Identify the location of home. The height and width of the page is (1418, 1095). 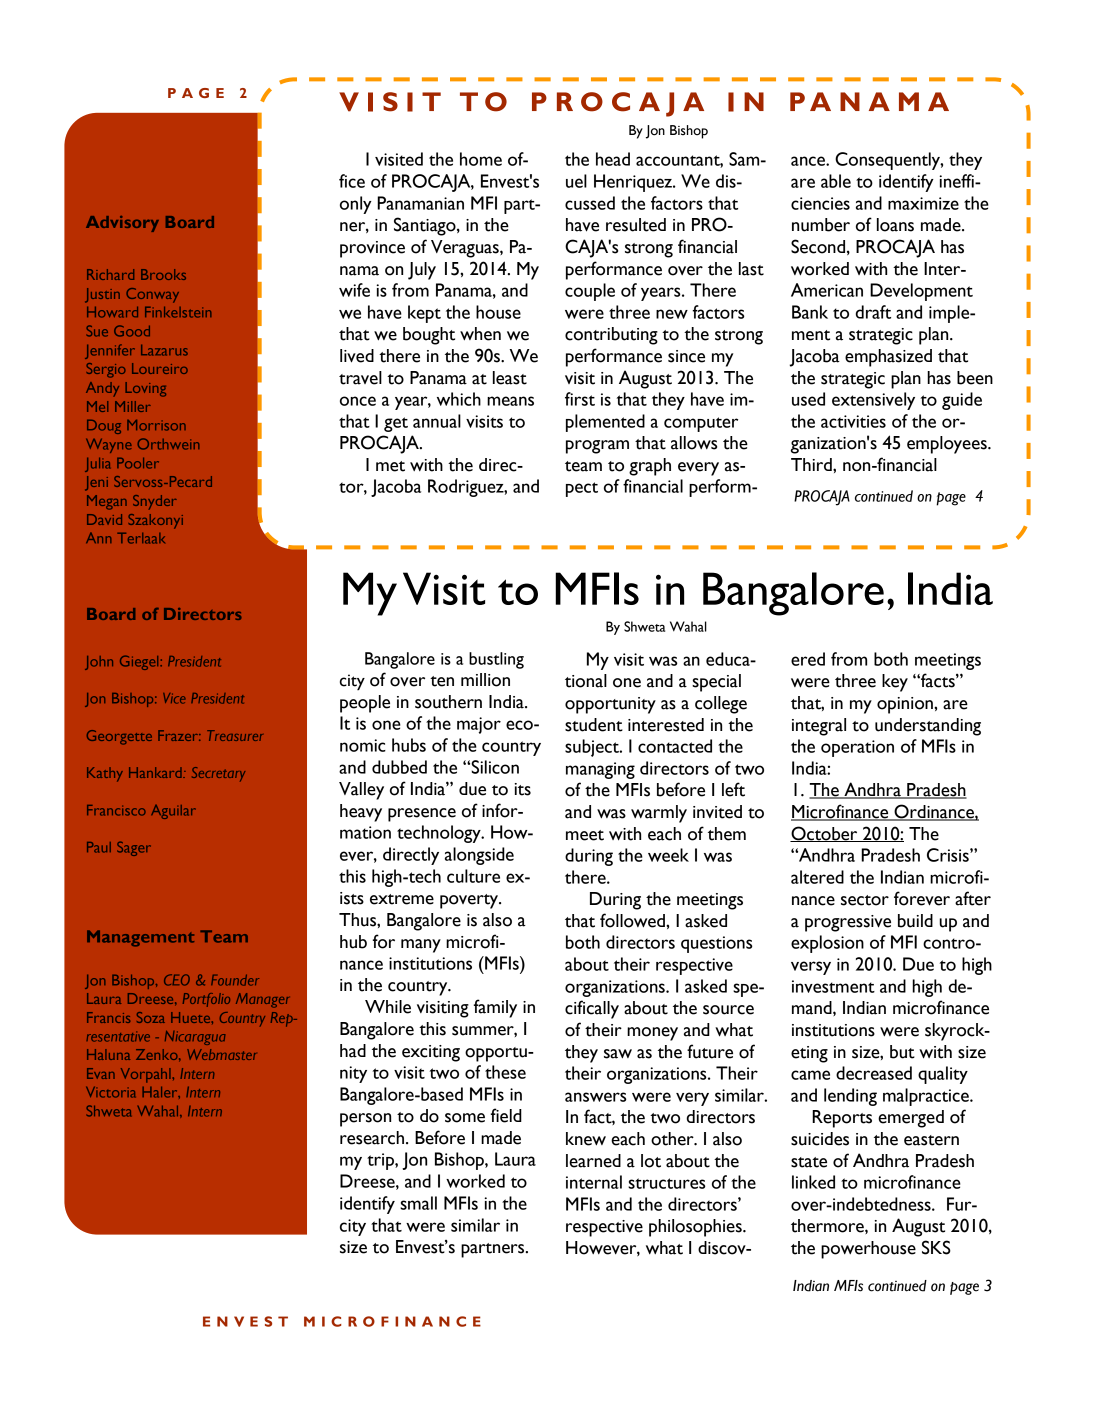
(481, 159).
